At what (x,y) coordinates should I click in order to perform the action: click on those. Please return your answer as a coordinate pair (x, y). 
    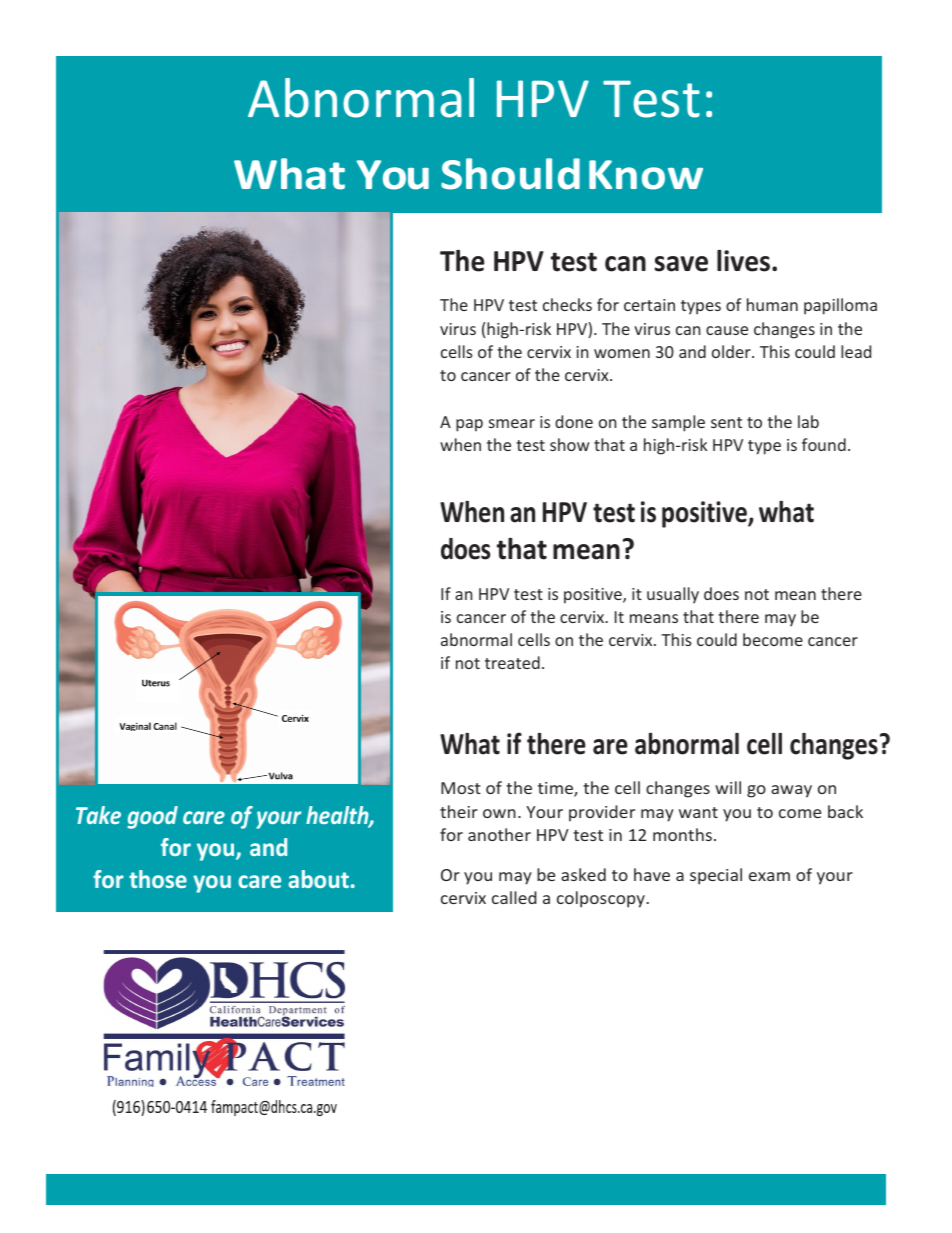
    Looking at the image, I should click on (158, 879).
